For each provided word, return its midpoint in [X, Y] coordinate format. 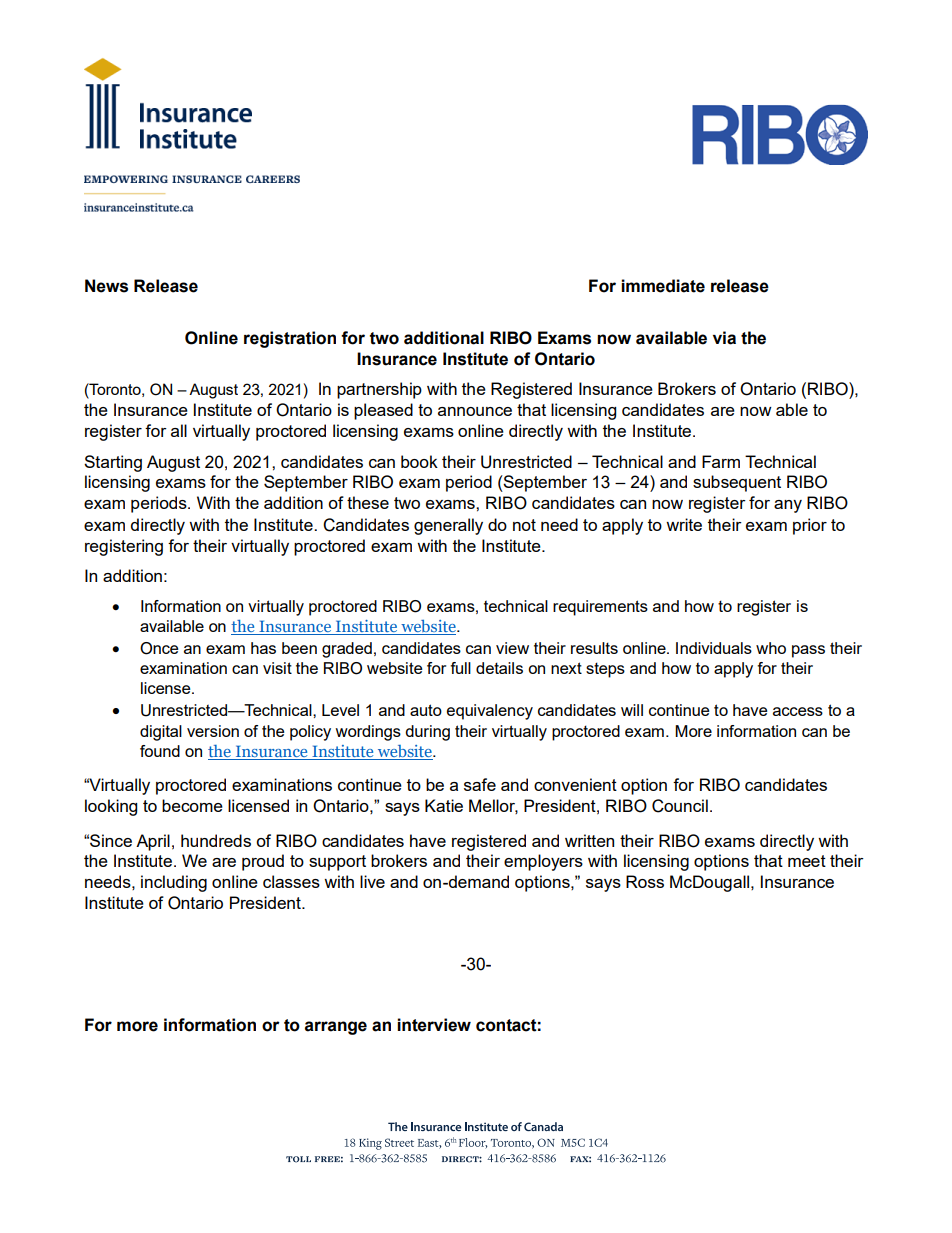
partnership [379, 390]
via [724, 338]
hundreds [216, 840]
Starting [113, 463]
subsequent [737, 483]
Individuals [714, 648]
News [106, 286]
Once [159, 648]
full [460, 668]
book [419, 461]
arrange [336, 1028]
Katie [444, 805]
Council [680, 806]
